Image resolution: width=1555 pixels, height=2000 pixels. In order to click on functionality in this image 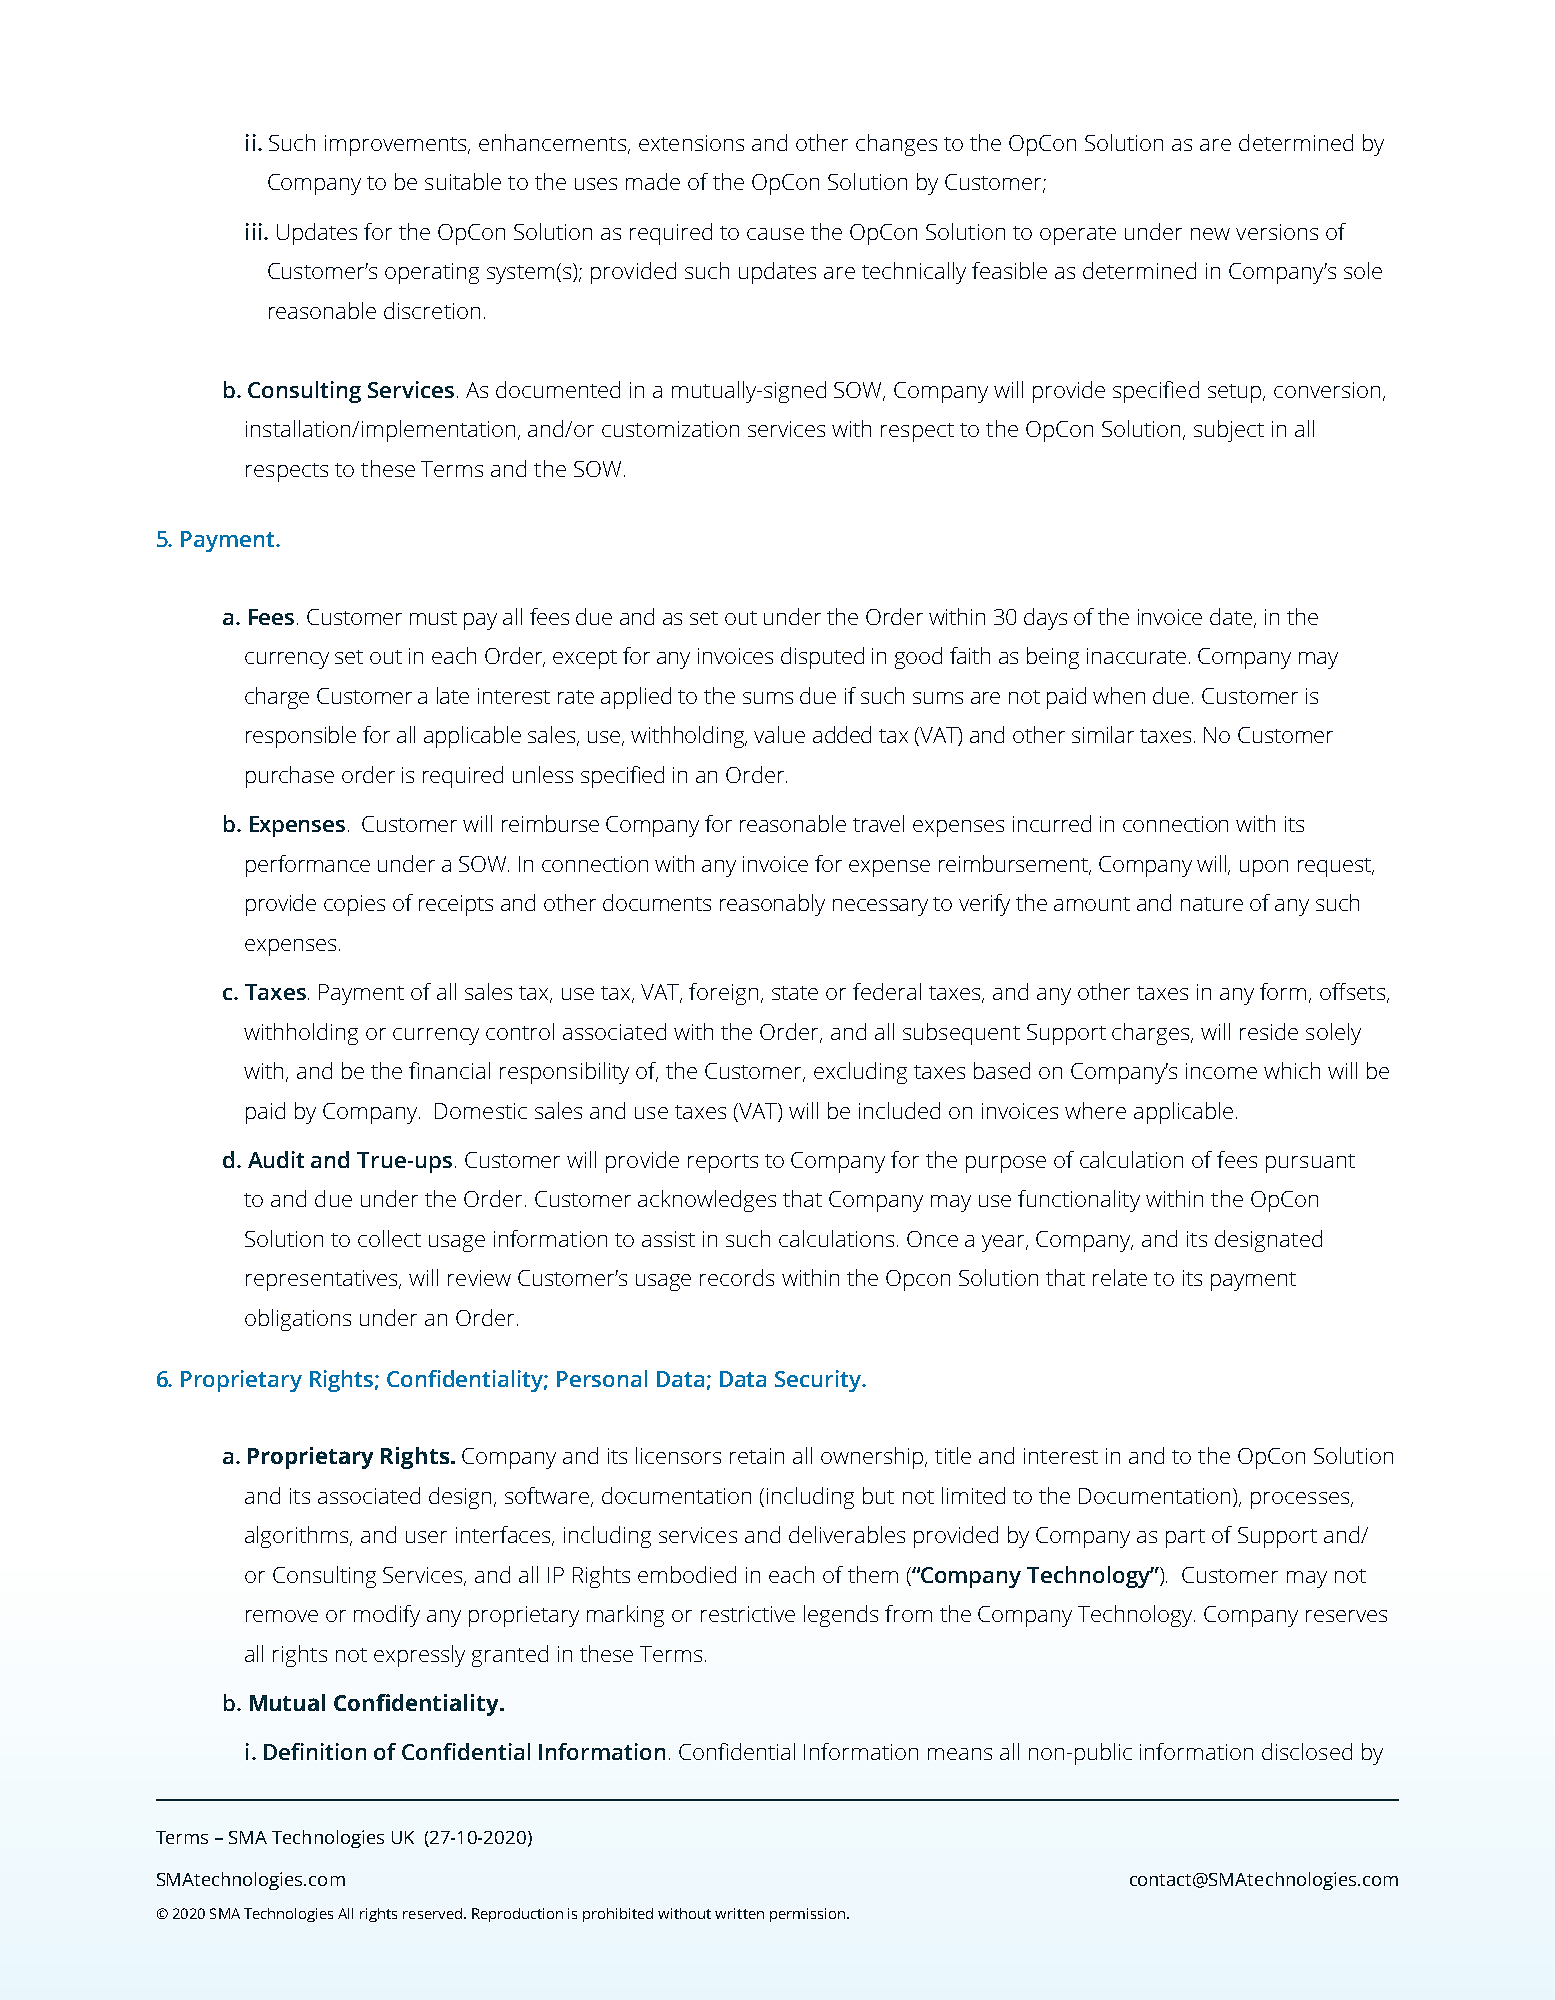, I will do `click(1079, 1201)`.
